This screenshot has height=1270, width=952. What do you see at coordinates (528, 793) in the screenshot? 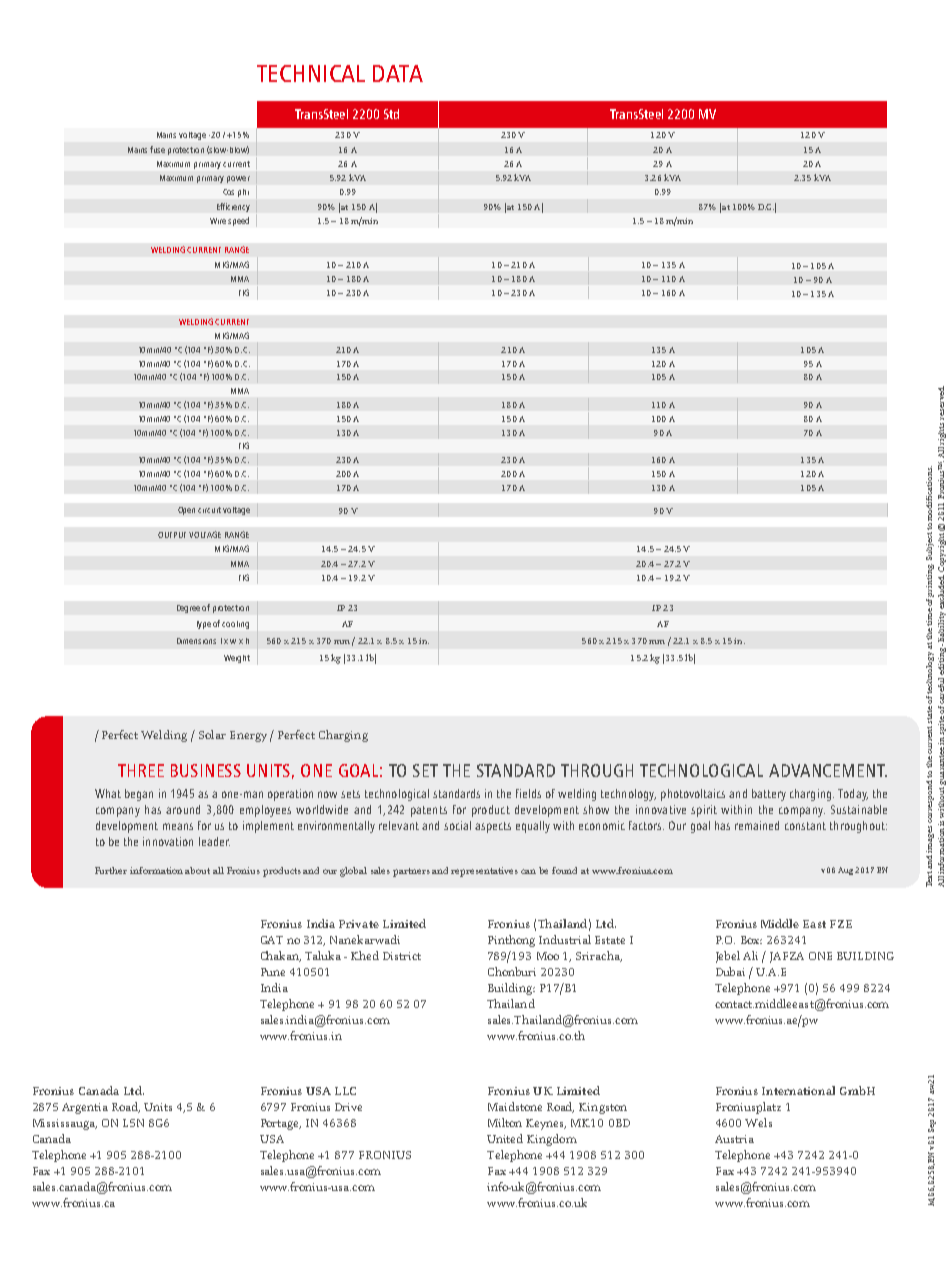
I see `fields` at bounding box center [528, 793].
